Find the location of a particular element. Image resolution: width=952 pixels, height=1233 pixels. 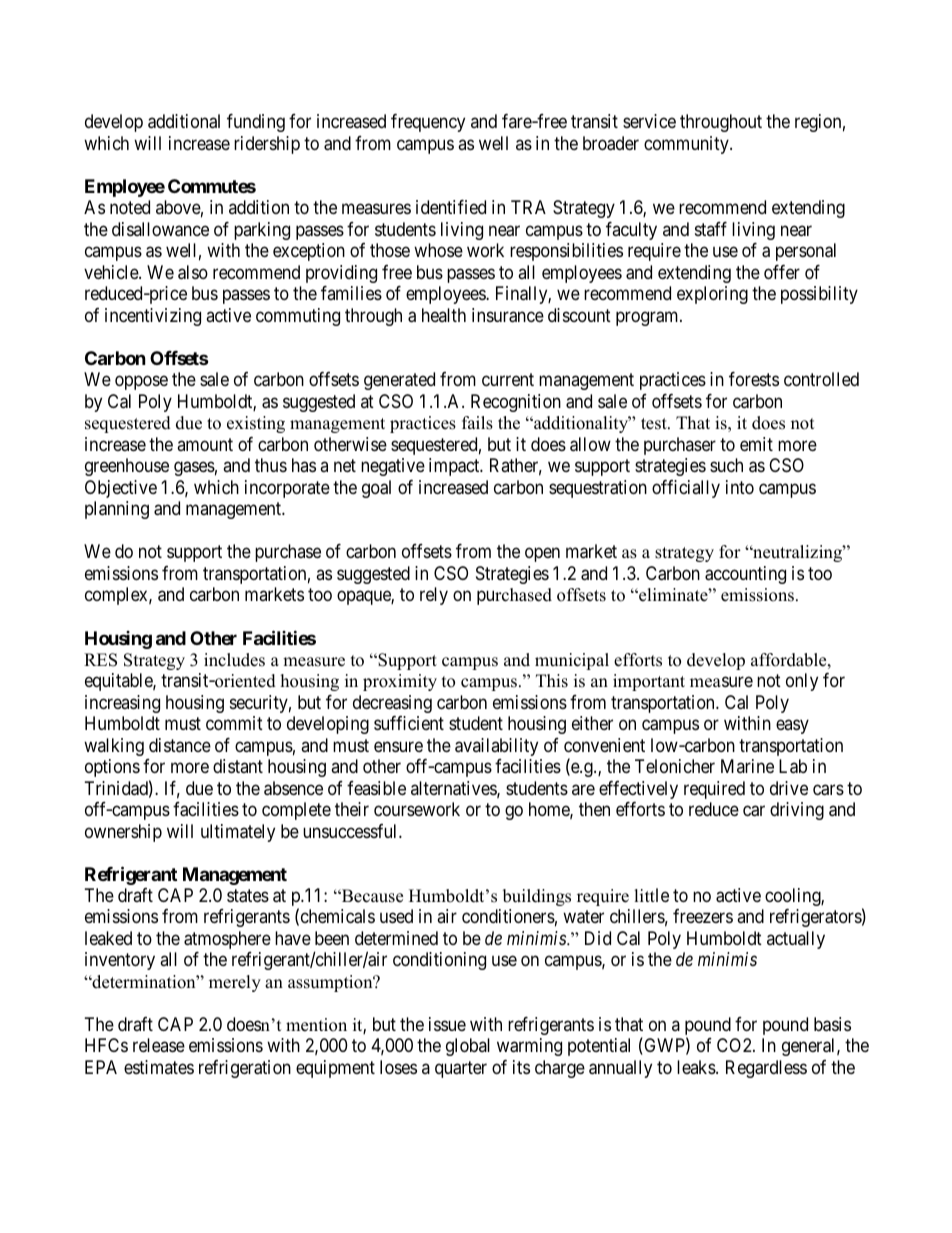

planning is located at coordinates (117, 510).
